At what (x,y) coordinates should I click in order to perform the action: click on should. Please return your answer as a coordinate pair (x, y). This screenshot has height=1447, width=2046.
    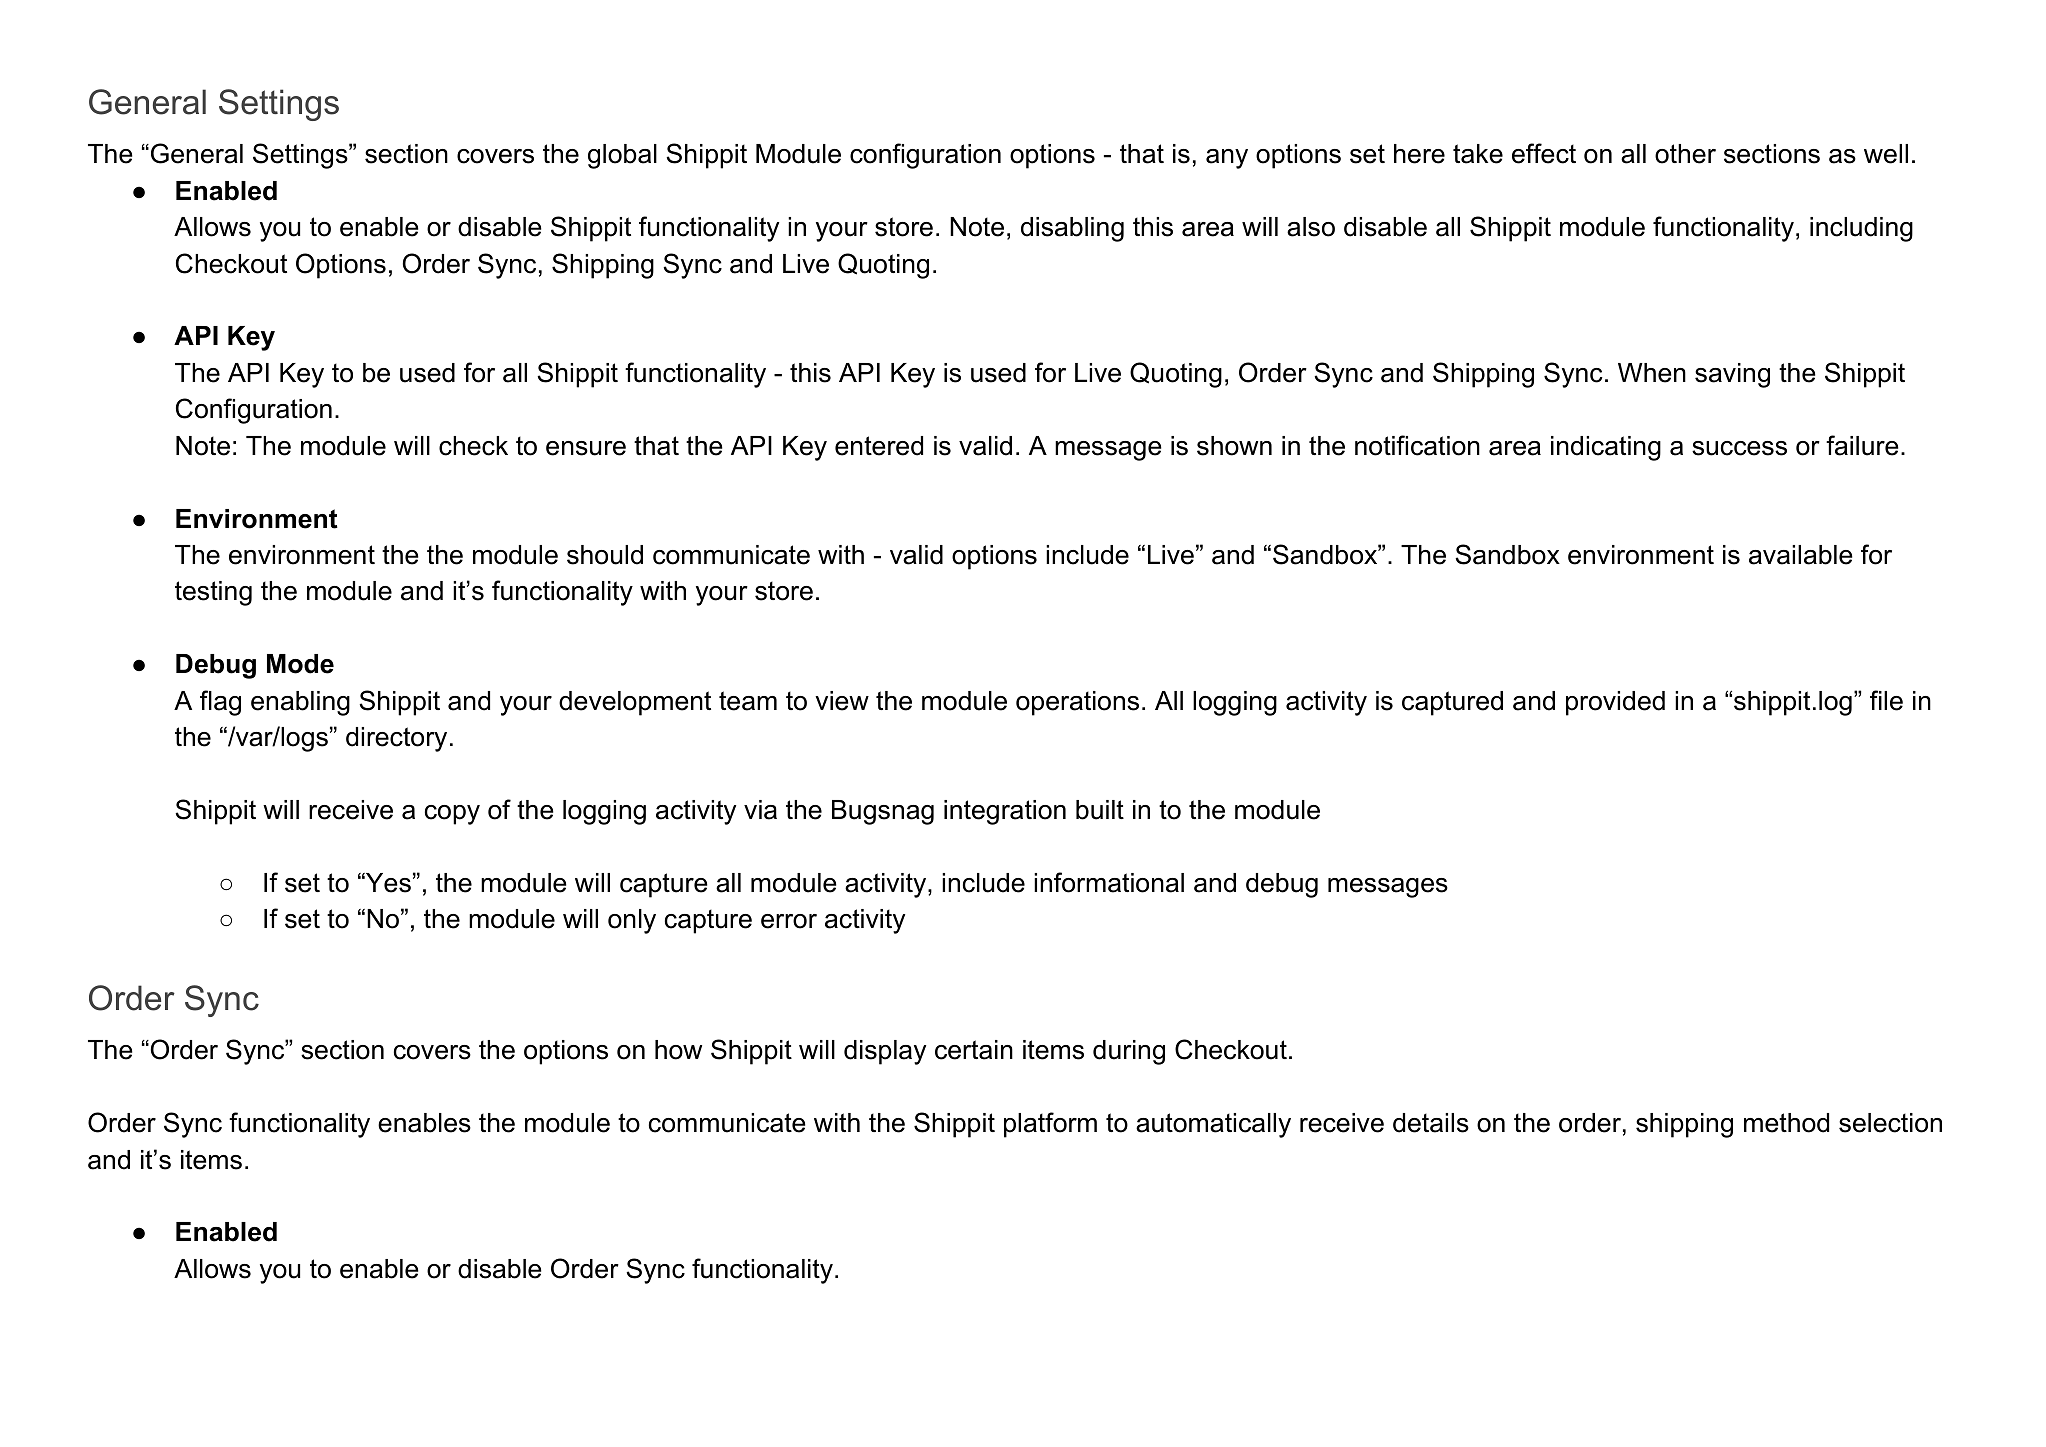
    Looking at the image, I should click on (605, 555).
